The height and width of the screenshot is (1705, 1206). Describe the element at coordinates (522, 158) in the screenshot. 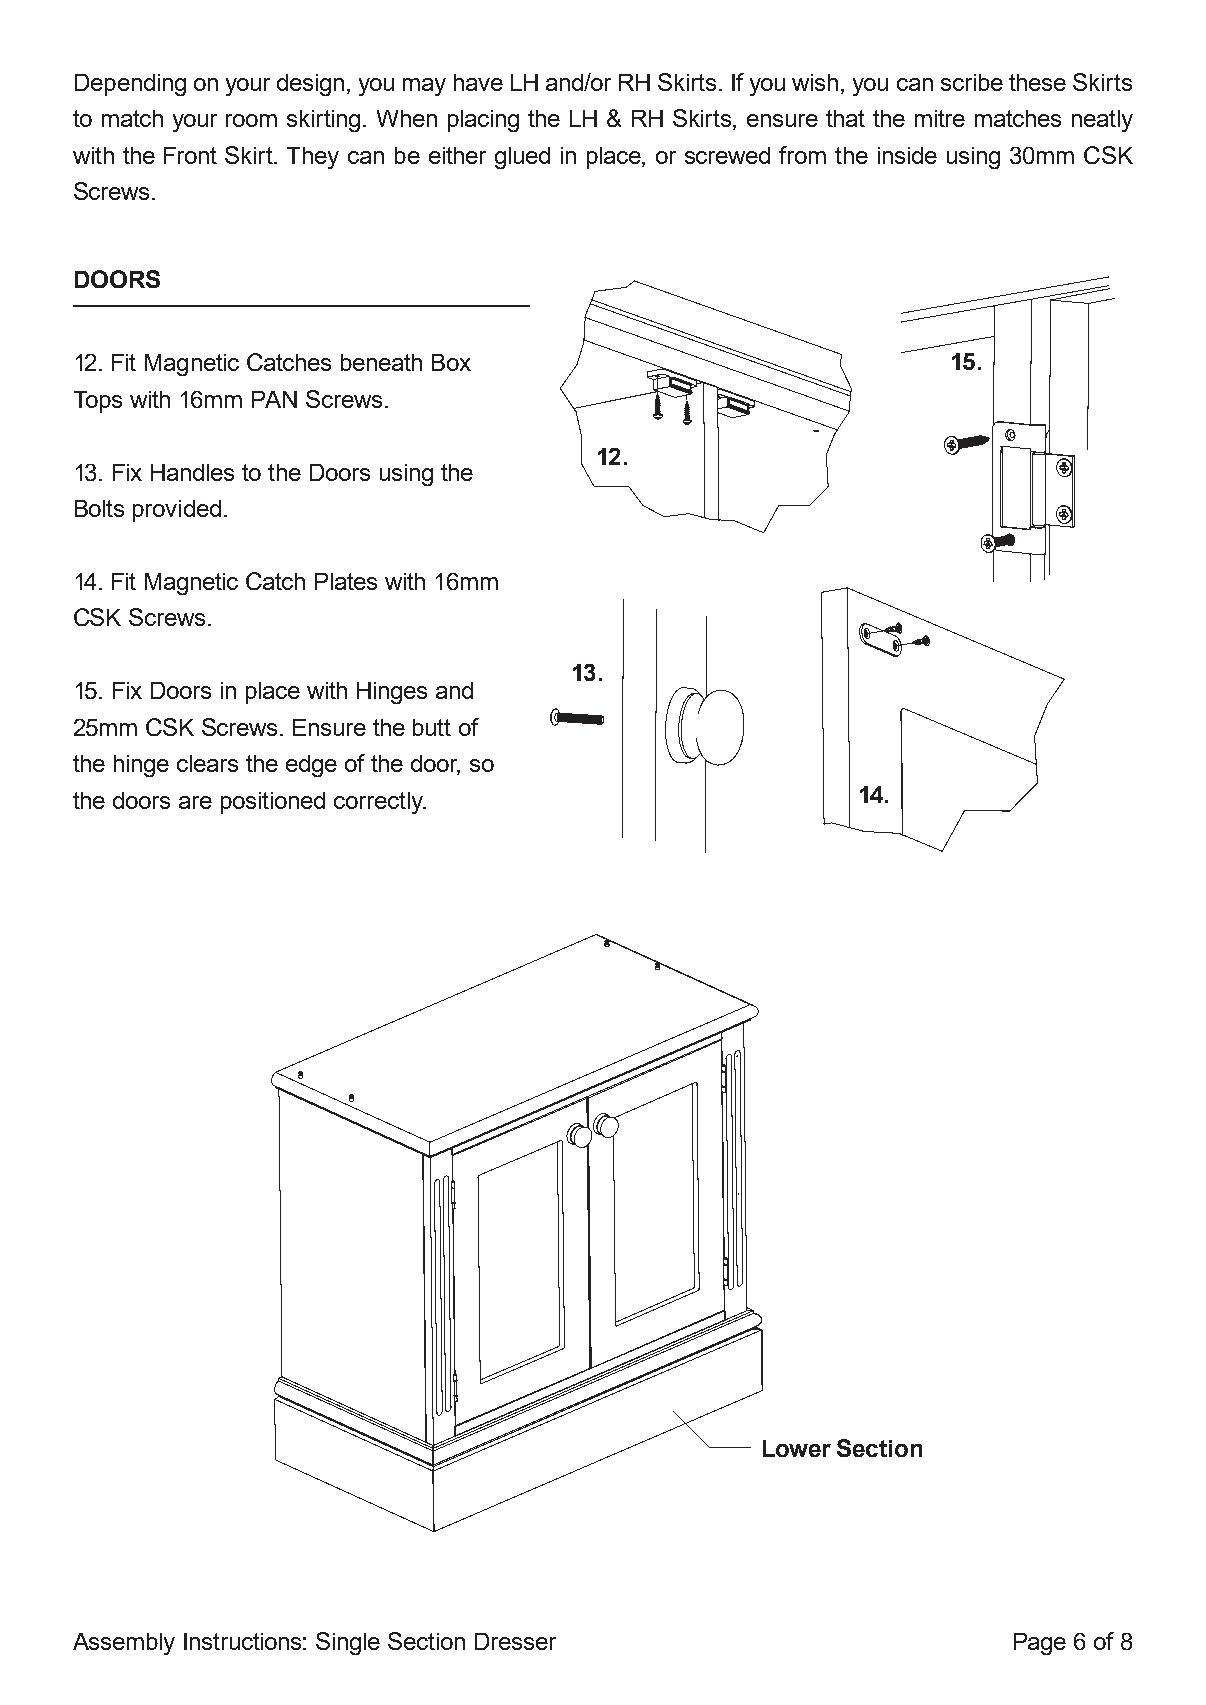

I see `glued` at that location.
